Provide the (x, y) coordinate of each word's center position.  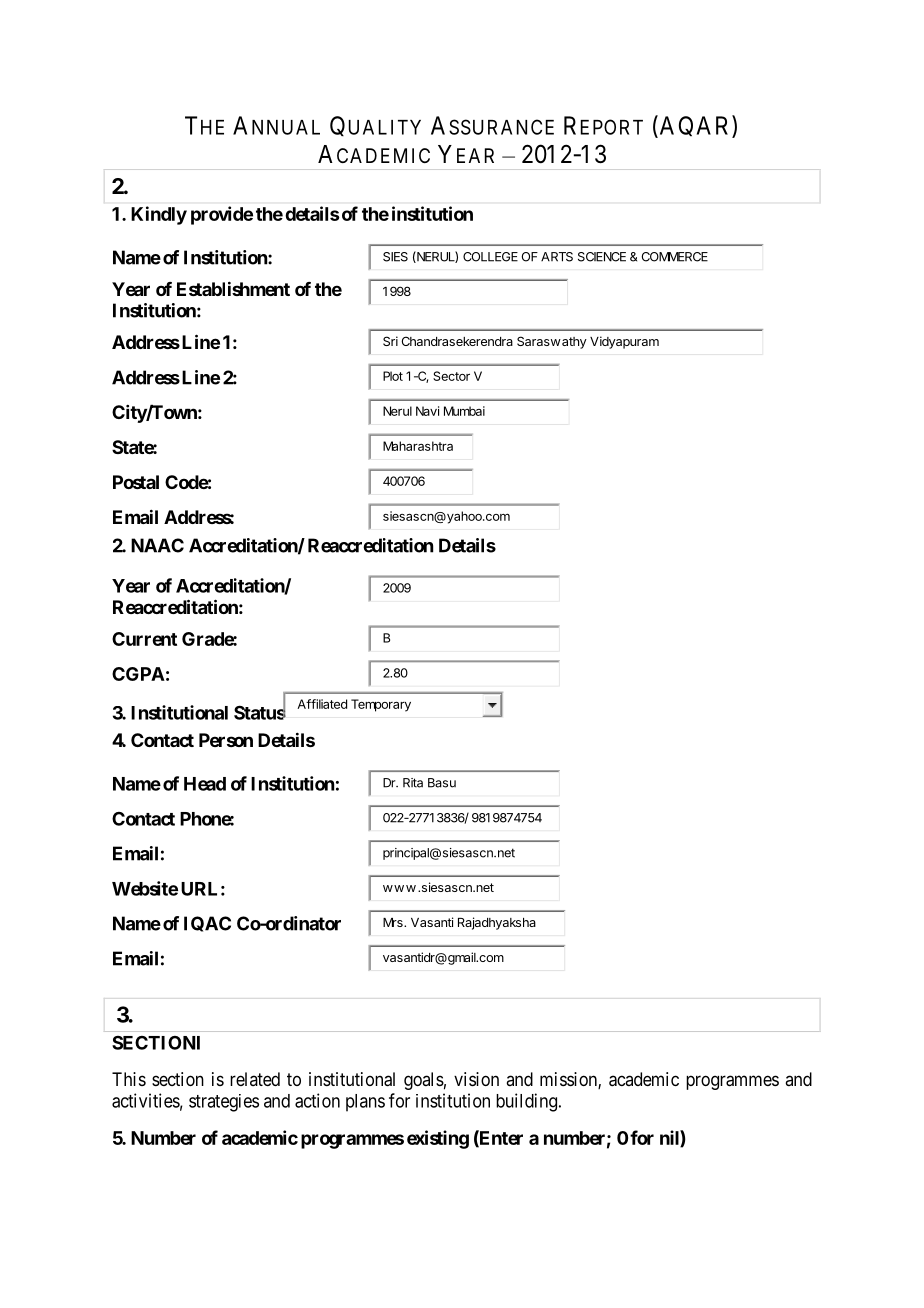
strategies (224, 1103)
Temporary (381, 705)
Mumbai (464, 411)
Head (205, 784)
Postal (136, 482)
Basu (442, 783)
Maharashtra (418, 446)
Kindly (159, 215)
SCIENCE (602, 257)
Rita (413, 783)
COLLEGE (490, 257)
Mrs (394, 922)
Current (144, 639)
